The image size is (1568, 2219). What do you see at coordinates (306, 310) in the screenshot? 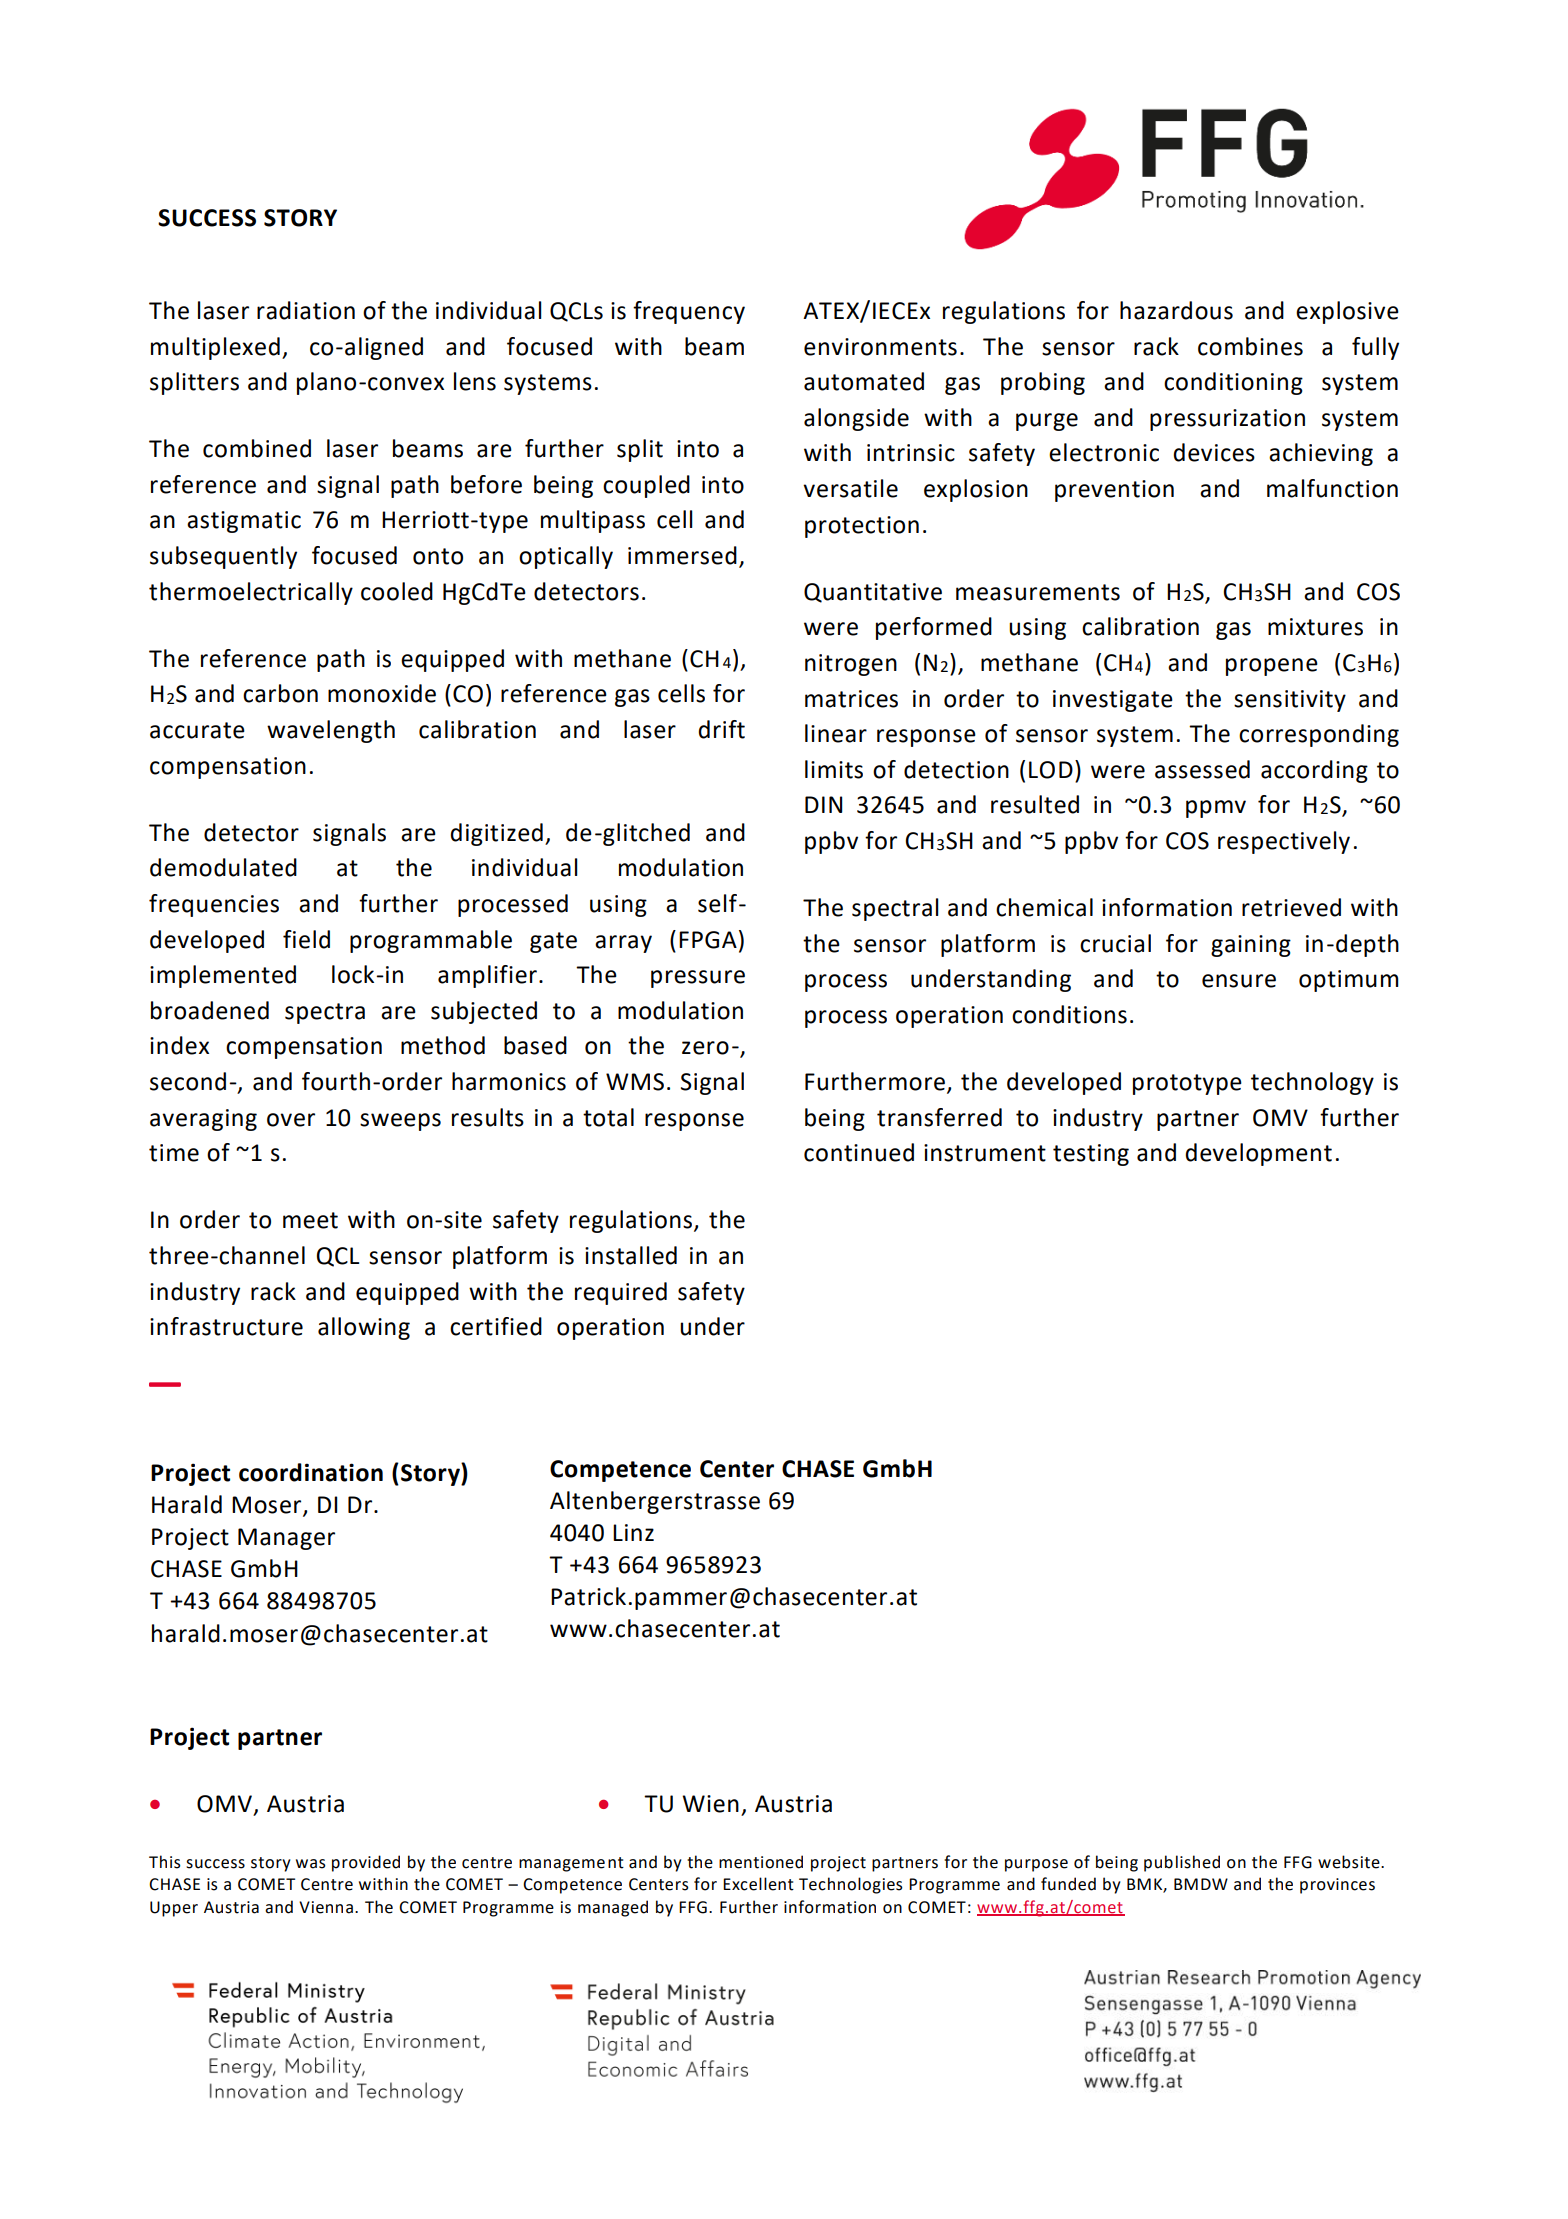
I see `radiation` at bounding box center [306, 310].
